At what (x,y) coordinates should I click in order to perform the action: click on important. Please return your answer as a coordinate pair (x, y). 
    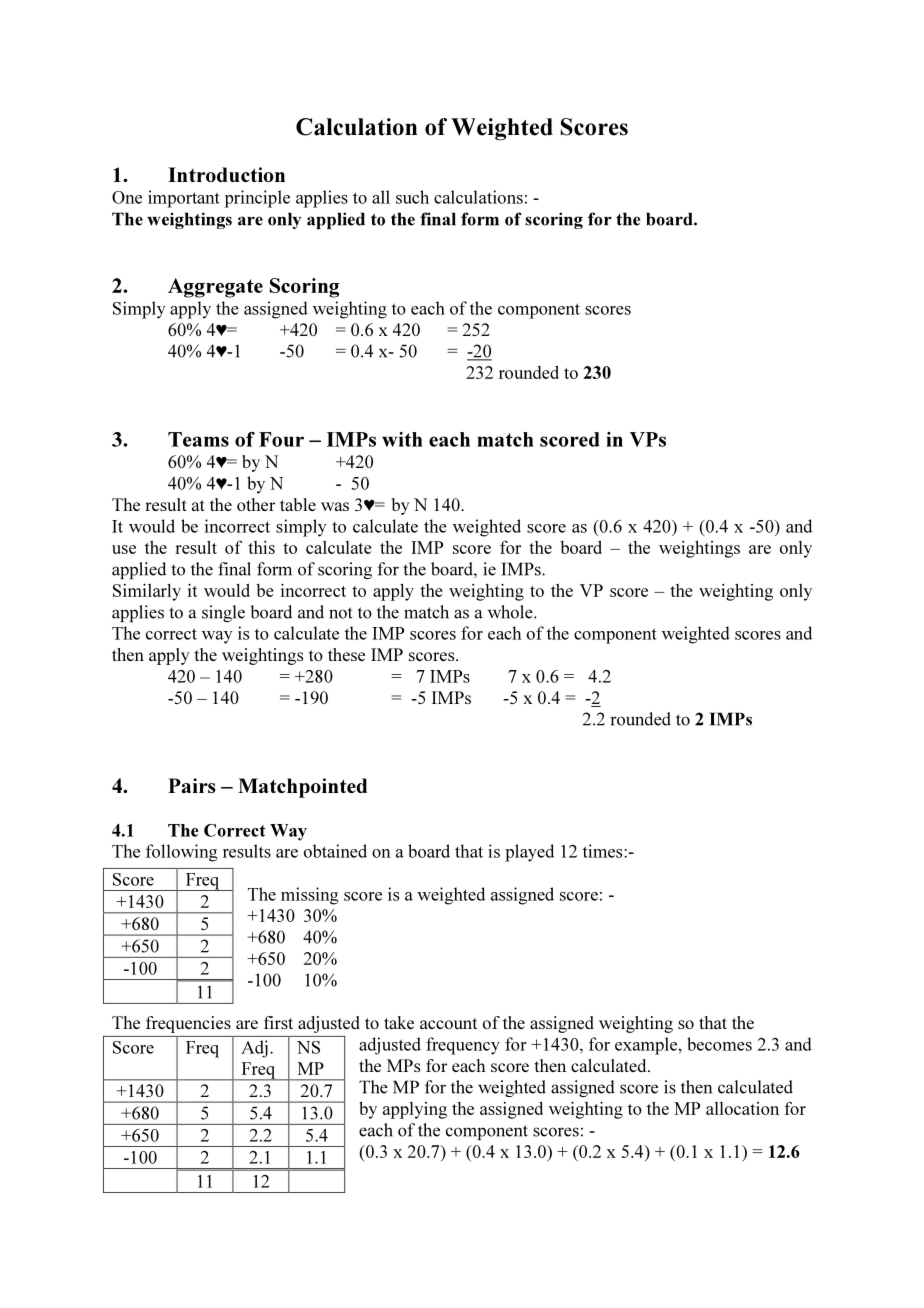
    Looking at the image, I should click on (184, 199).
